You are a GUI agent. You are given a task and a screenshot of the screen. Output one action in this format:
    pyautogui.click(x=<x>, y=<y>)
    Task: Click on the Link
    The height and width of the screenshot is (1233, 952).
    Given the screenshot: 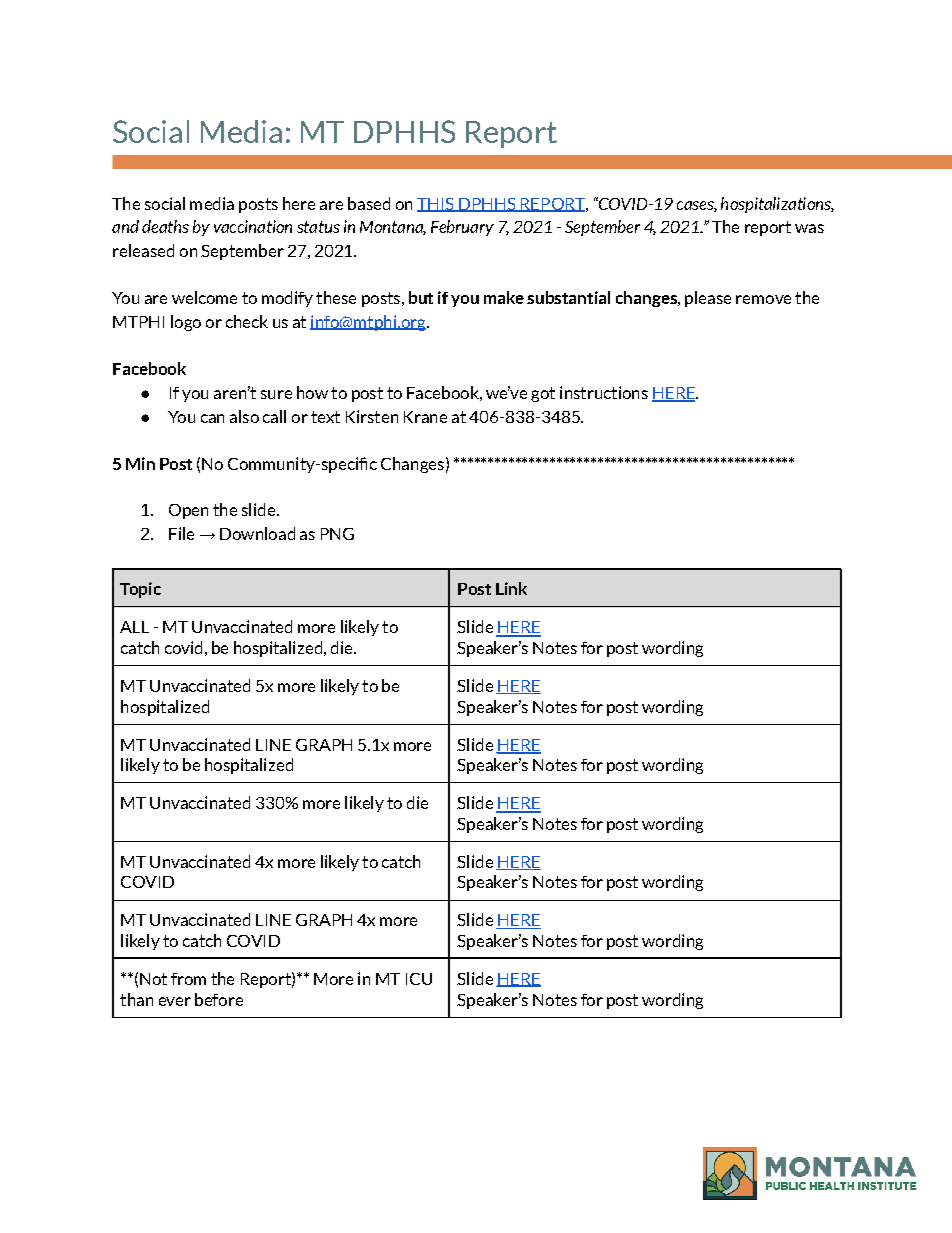 What is the action you would take?
    pyautogui.click(x=511, y=588)
